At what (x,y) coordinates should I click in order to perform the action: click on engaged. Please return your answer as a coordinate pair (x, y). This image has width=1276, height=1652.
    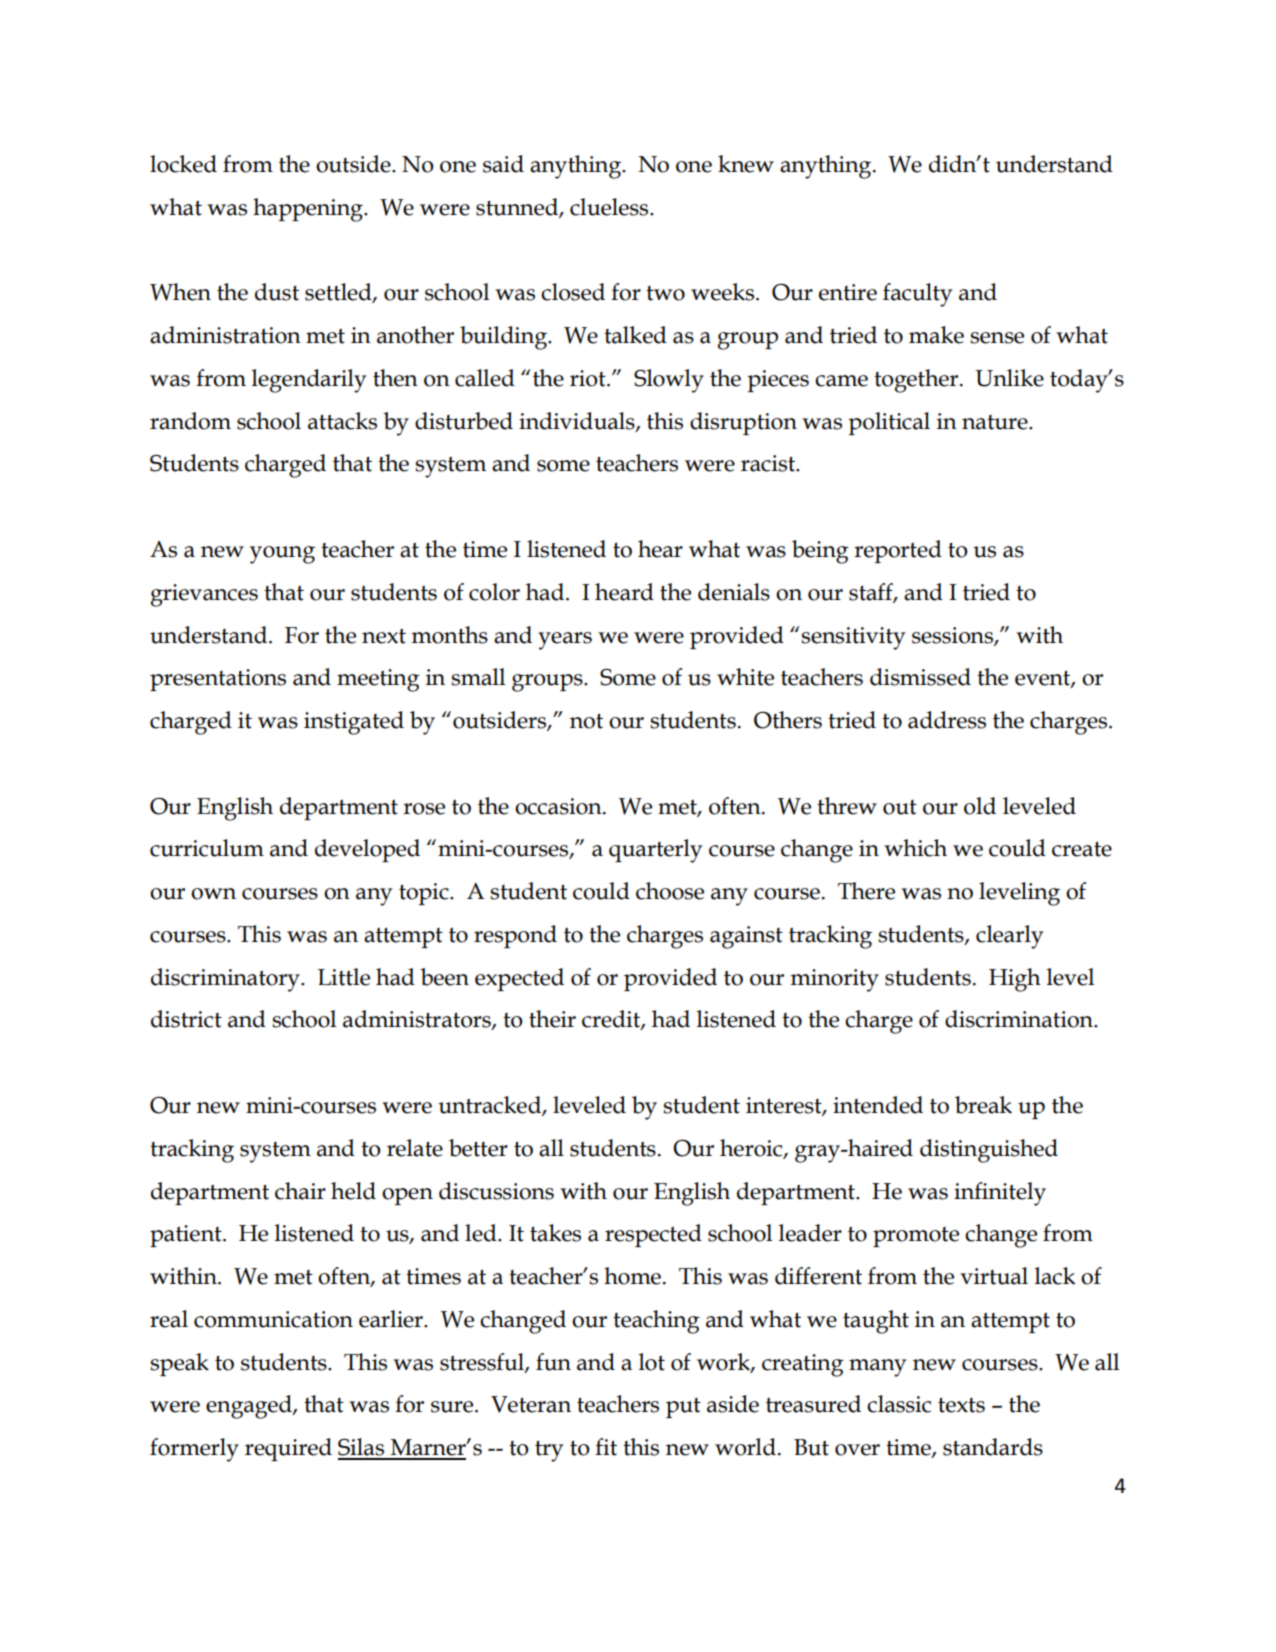
    Looking at the image, I should click on (250, 1407).
